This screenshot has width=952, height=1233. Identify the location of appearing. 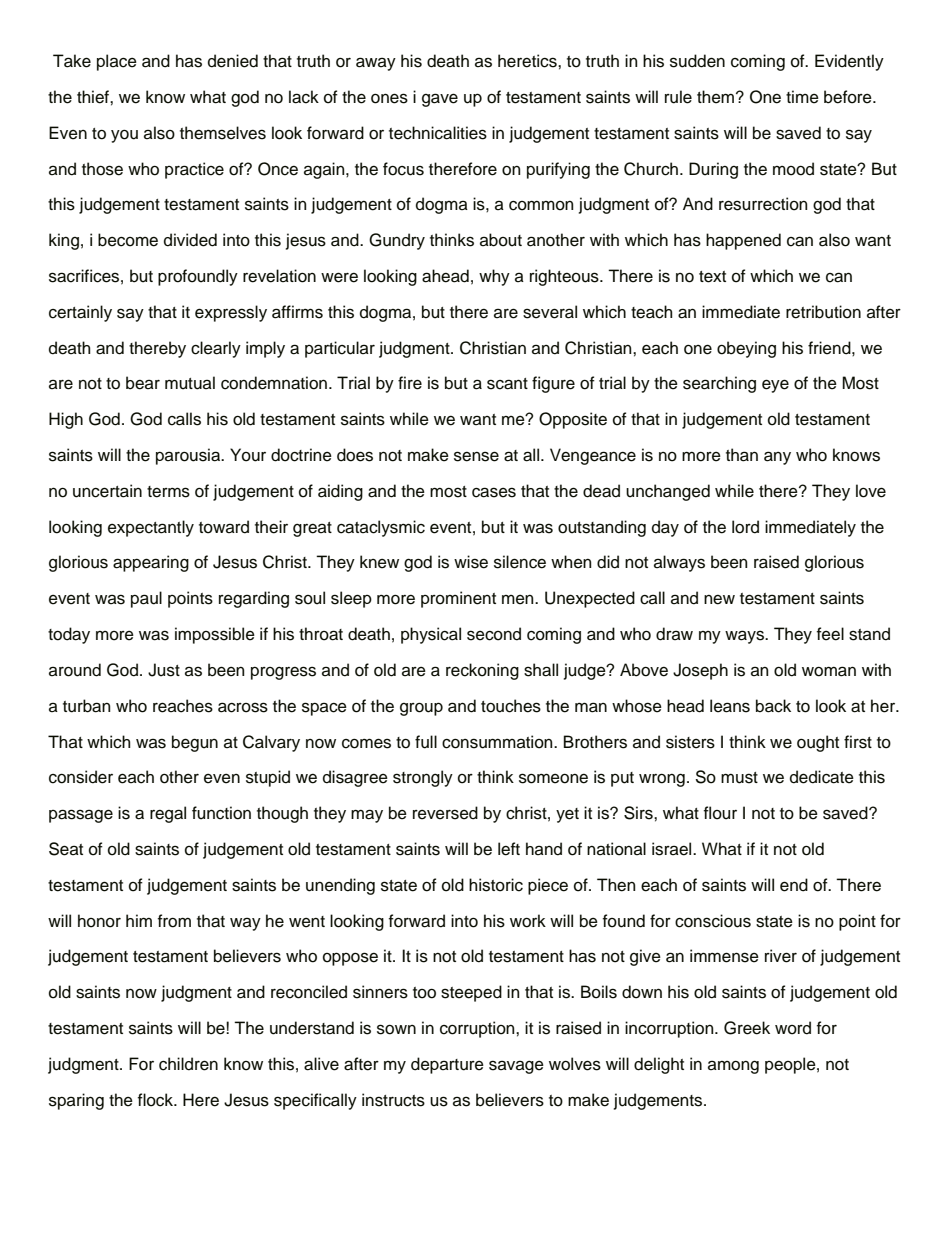
(151, 563).
